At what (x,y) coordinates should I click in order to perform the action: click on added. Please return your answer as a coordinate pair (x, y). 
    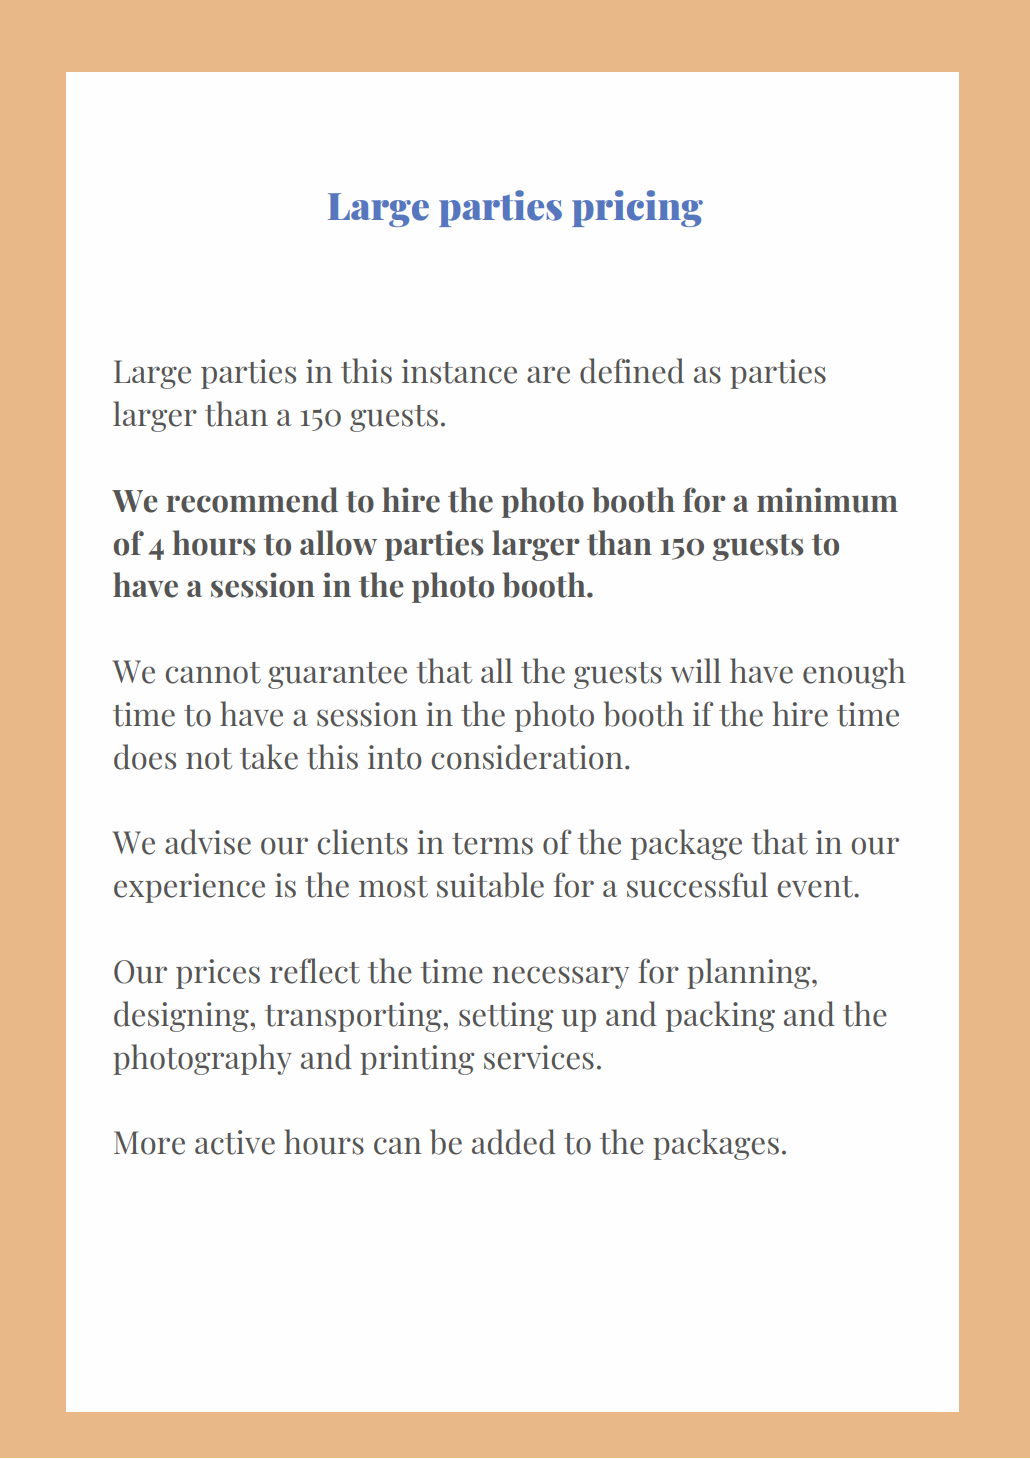
    Looking at the image, I should click on (514, 1142).
